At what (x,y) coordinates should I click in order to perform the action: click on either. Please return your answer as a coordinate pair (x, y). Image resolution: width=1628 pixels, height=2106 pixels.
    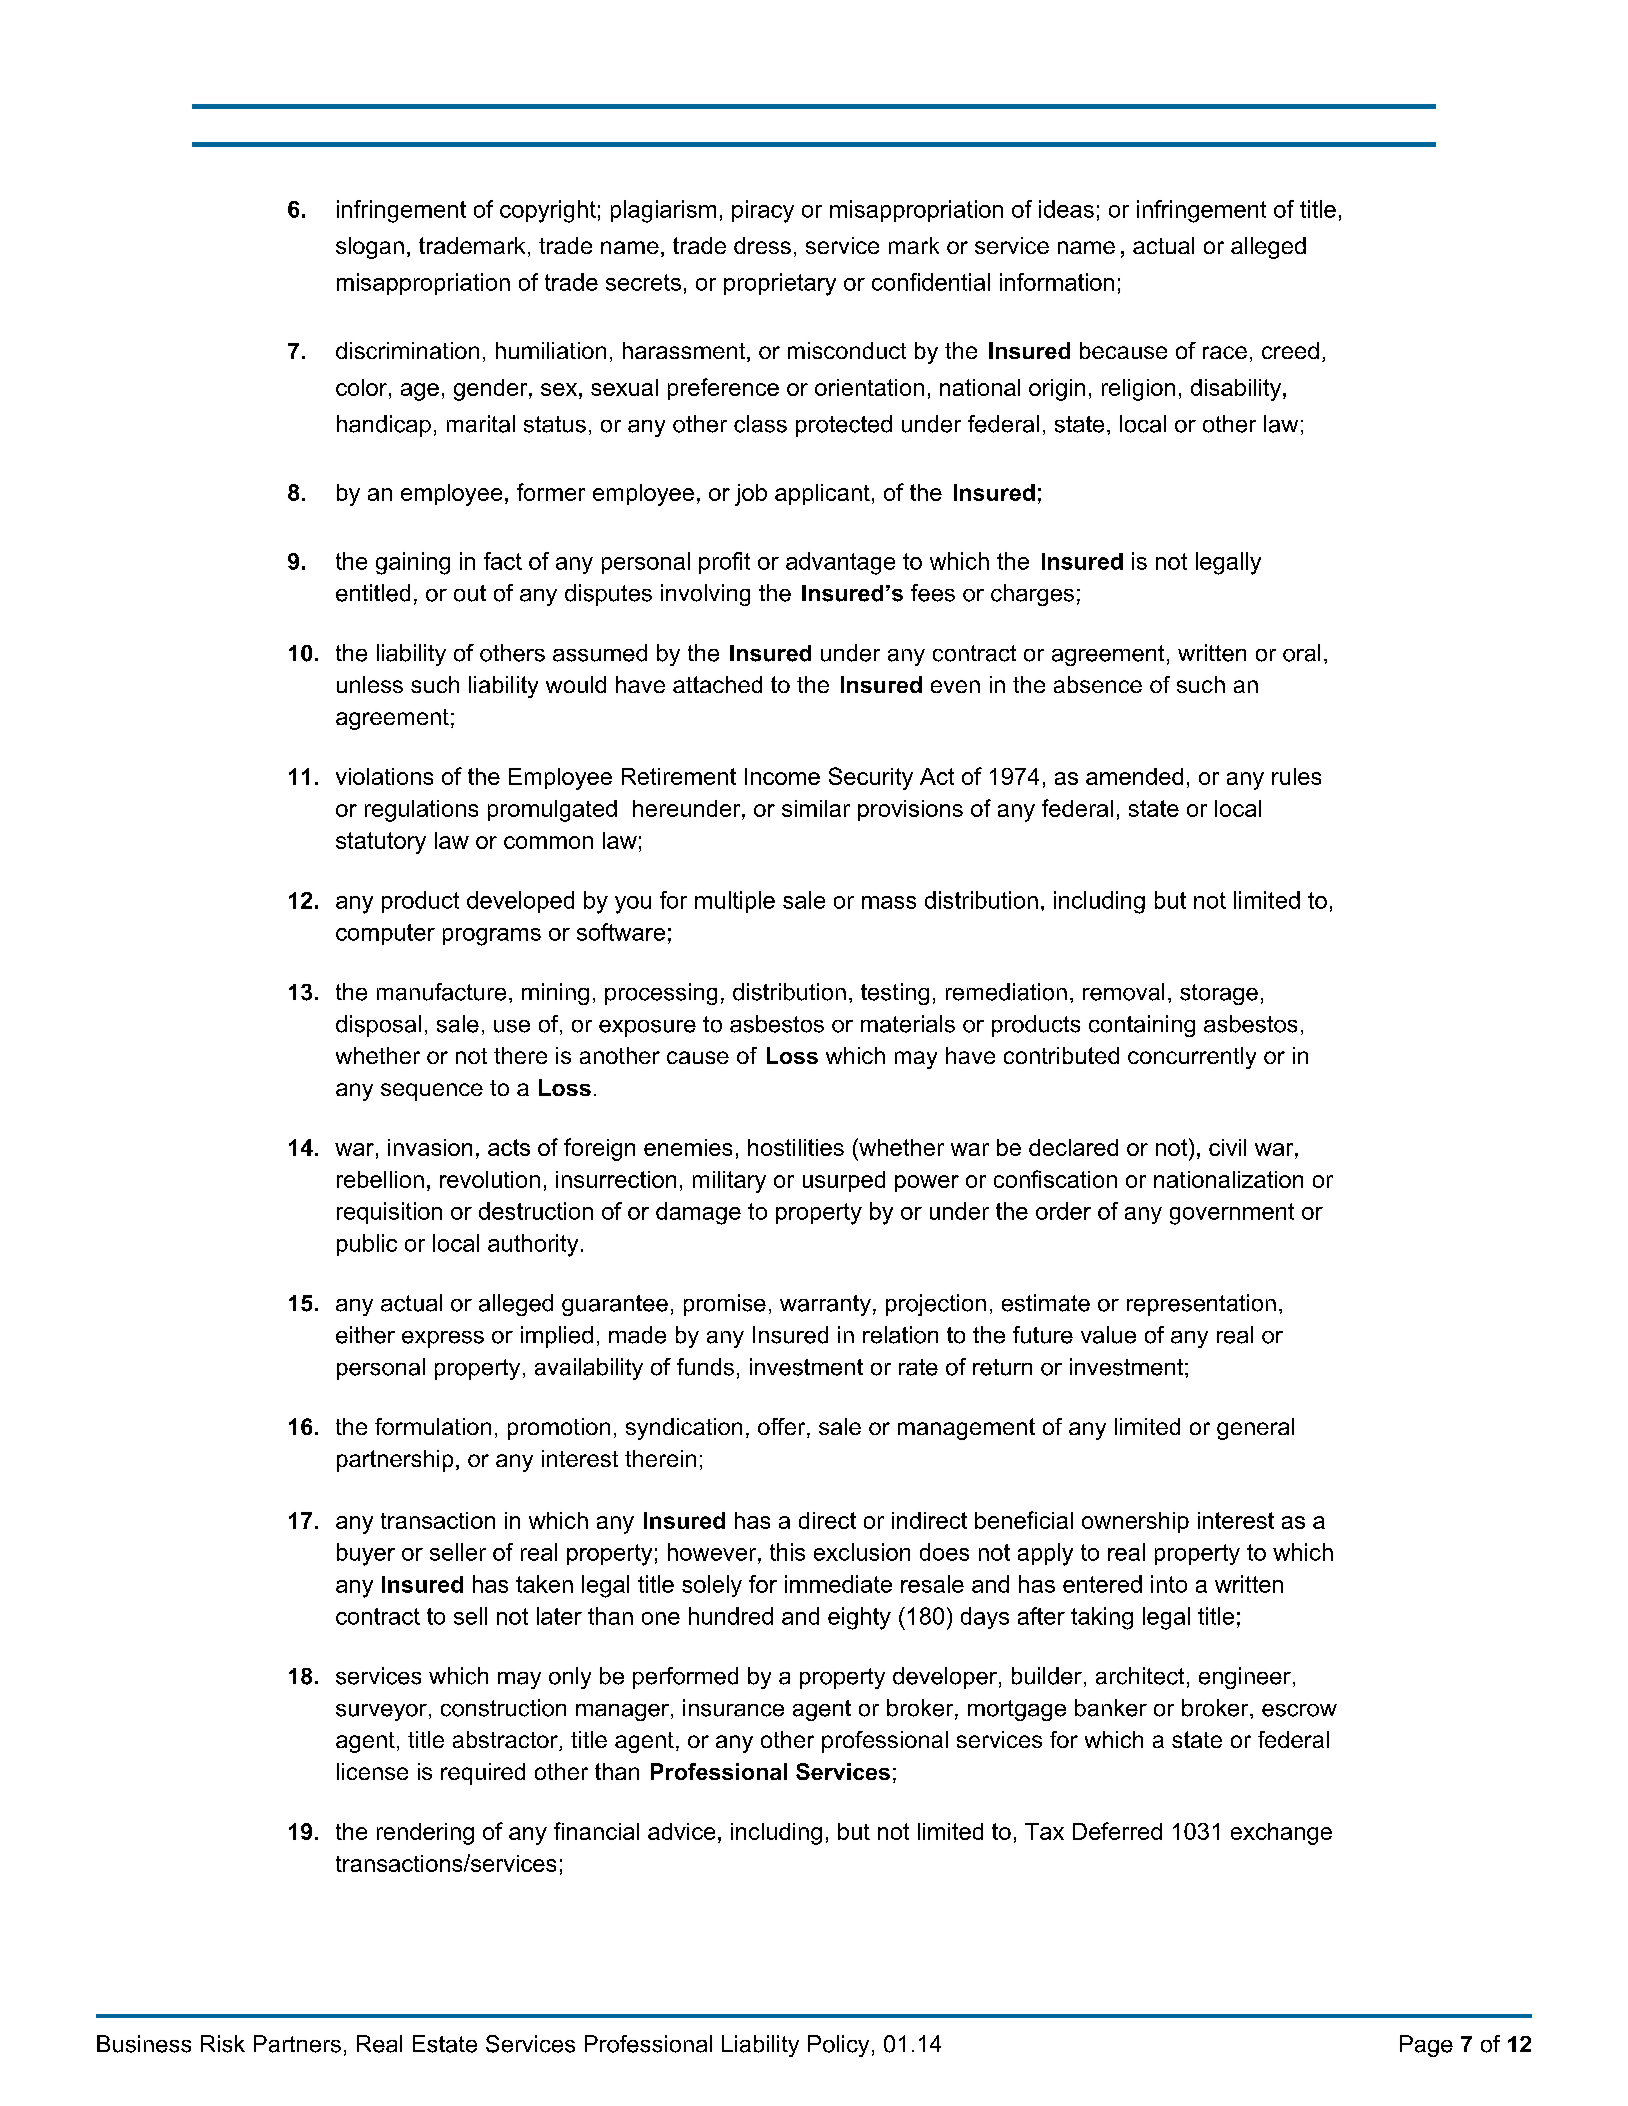
    Looking at the image, I should click on (365, 1335).
